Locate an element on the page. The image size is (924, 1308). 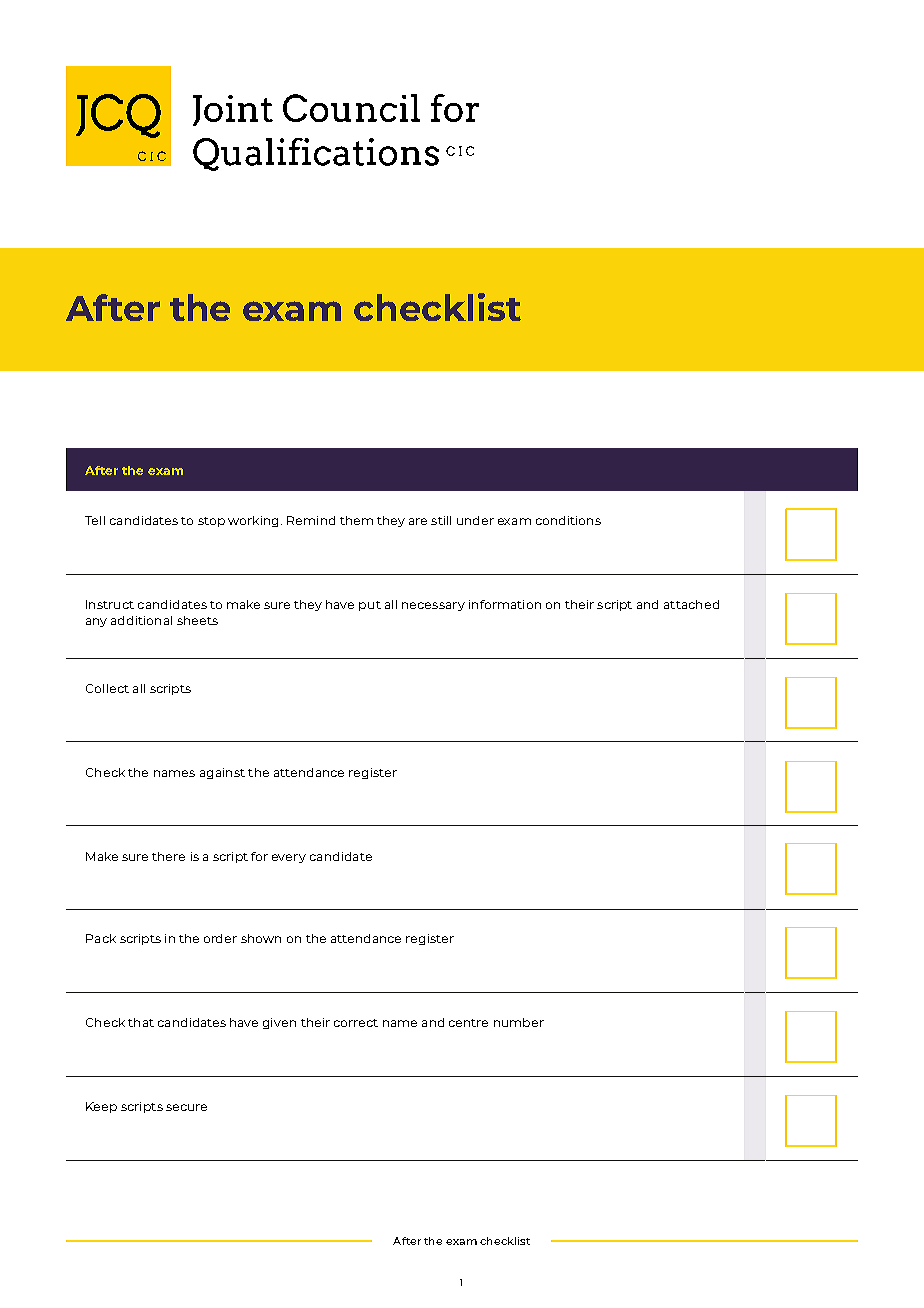
Collect is located at coordinates (107, 688).
